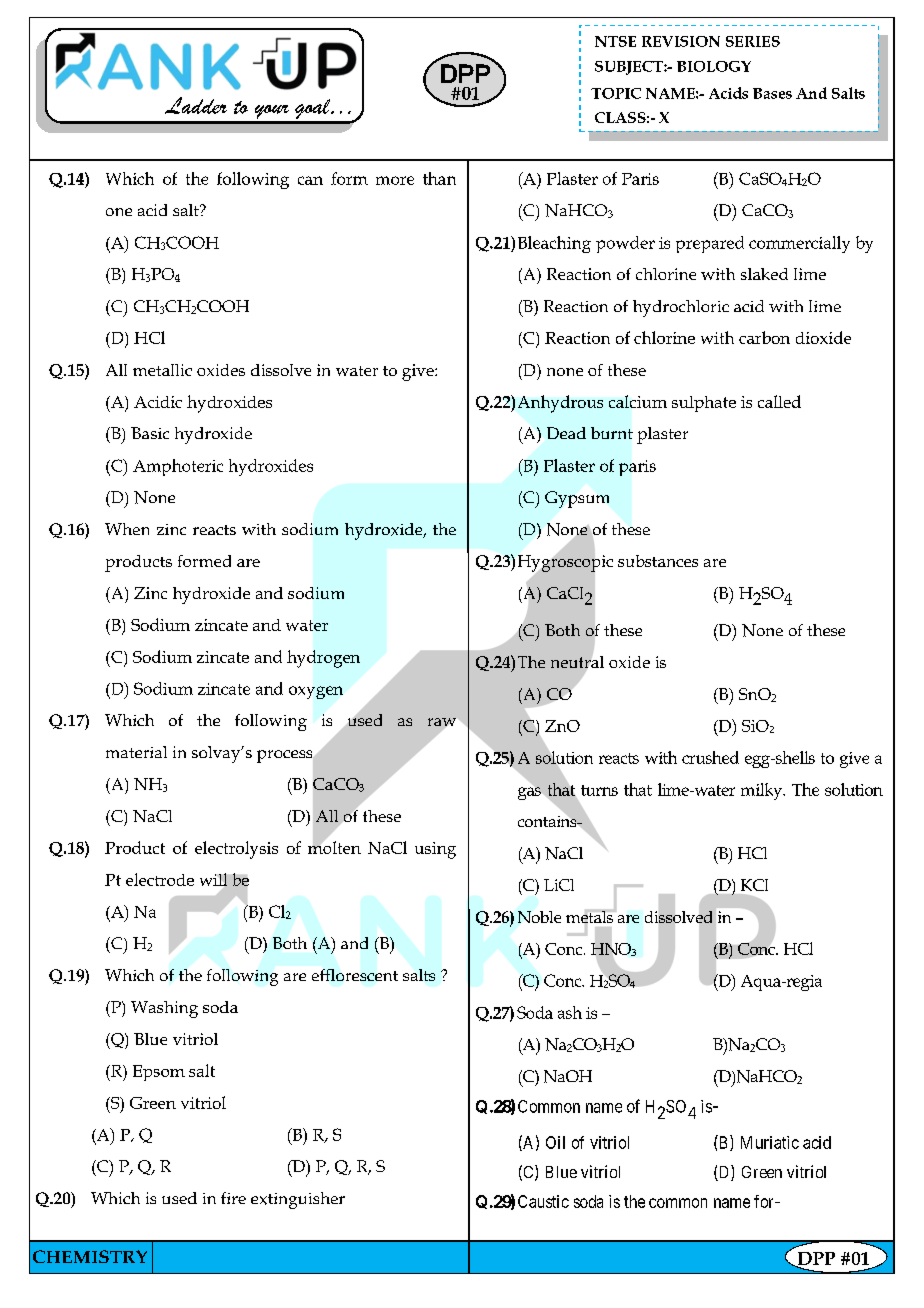  I want to click on than, so click(439, 178).
